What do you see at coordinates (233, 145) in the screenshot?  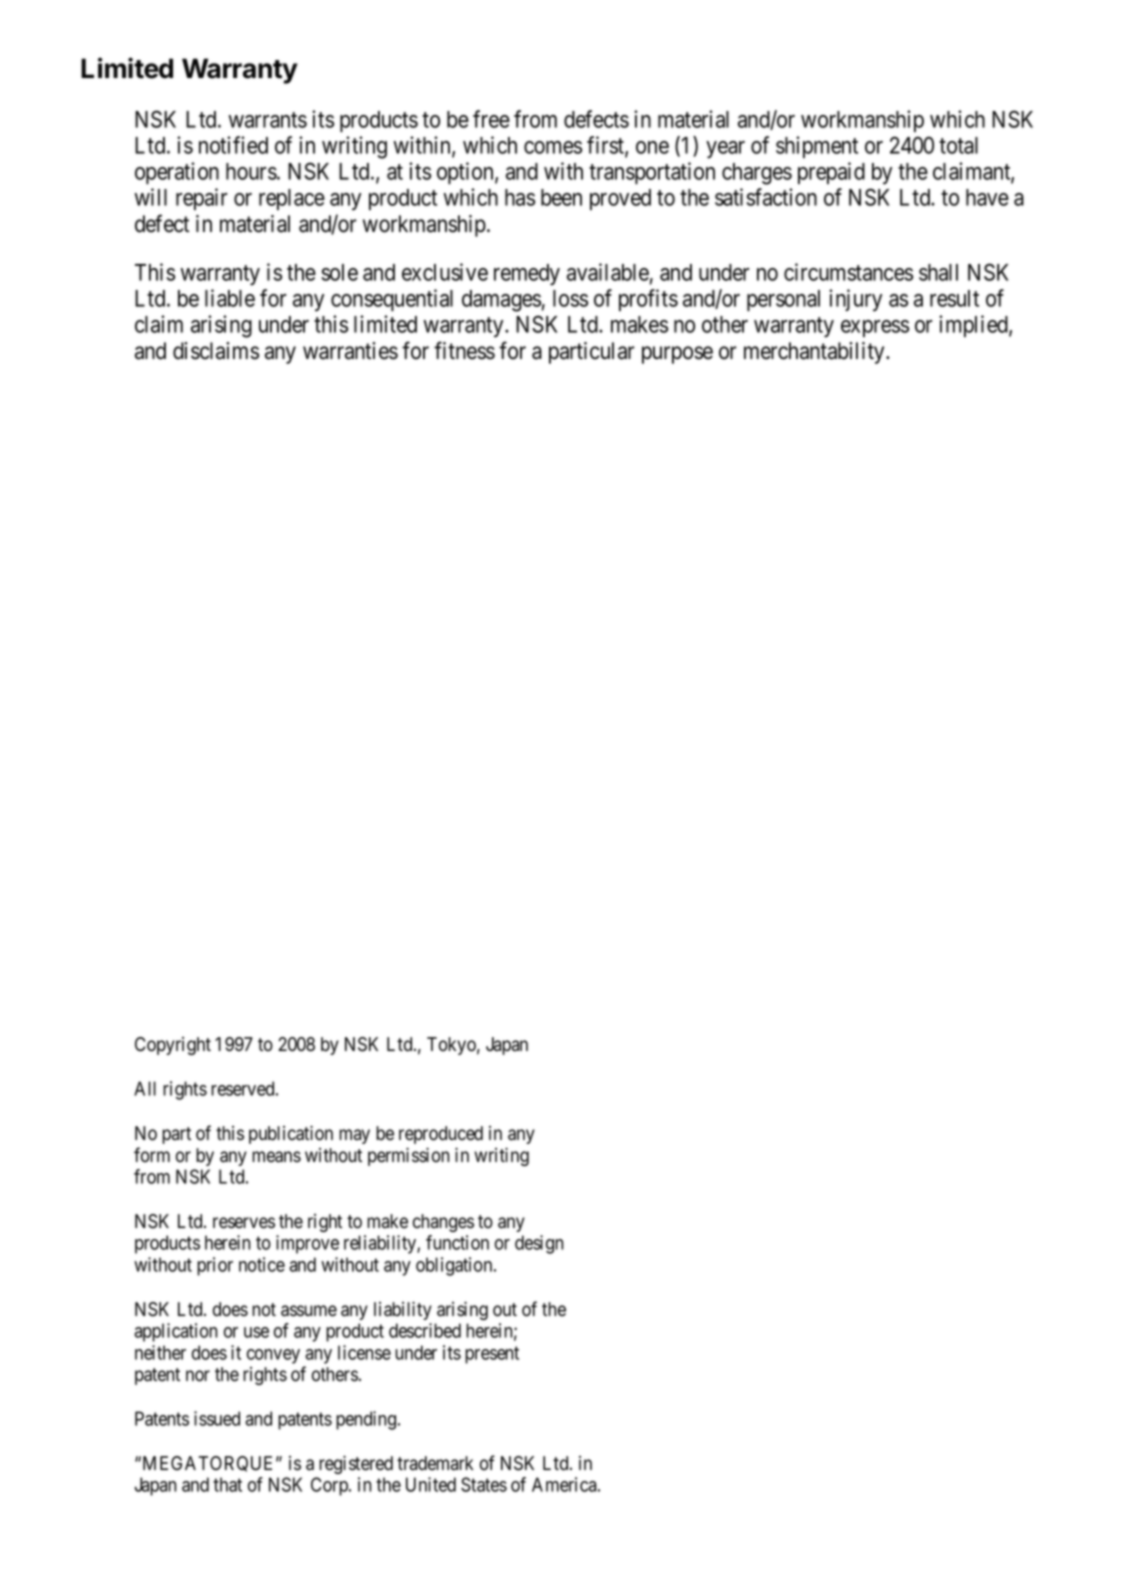 I see `notified` at bounding box center [233, 145].
